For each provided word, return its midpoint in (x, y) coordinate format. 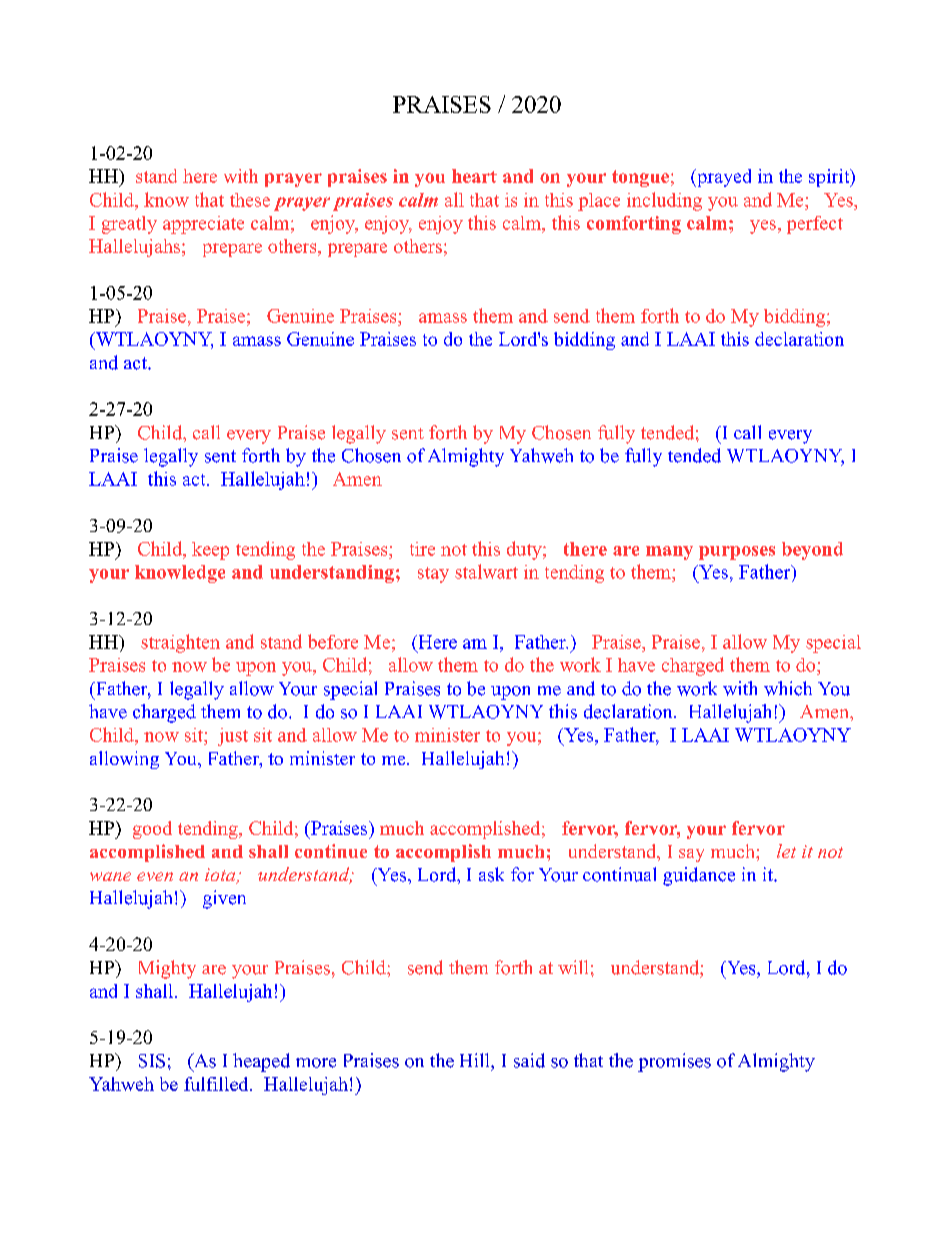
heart (474, 176)
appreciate (203, 225)
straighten (180, 643)
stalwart (486, 571)
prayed (723, 178)
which (788, 688)
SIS (152, 1061)
